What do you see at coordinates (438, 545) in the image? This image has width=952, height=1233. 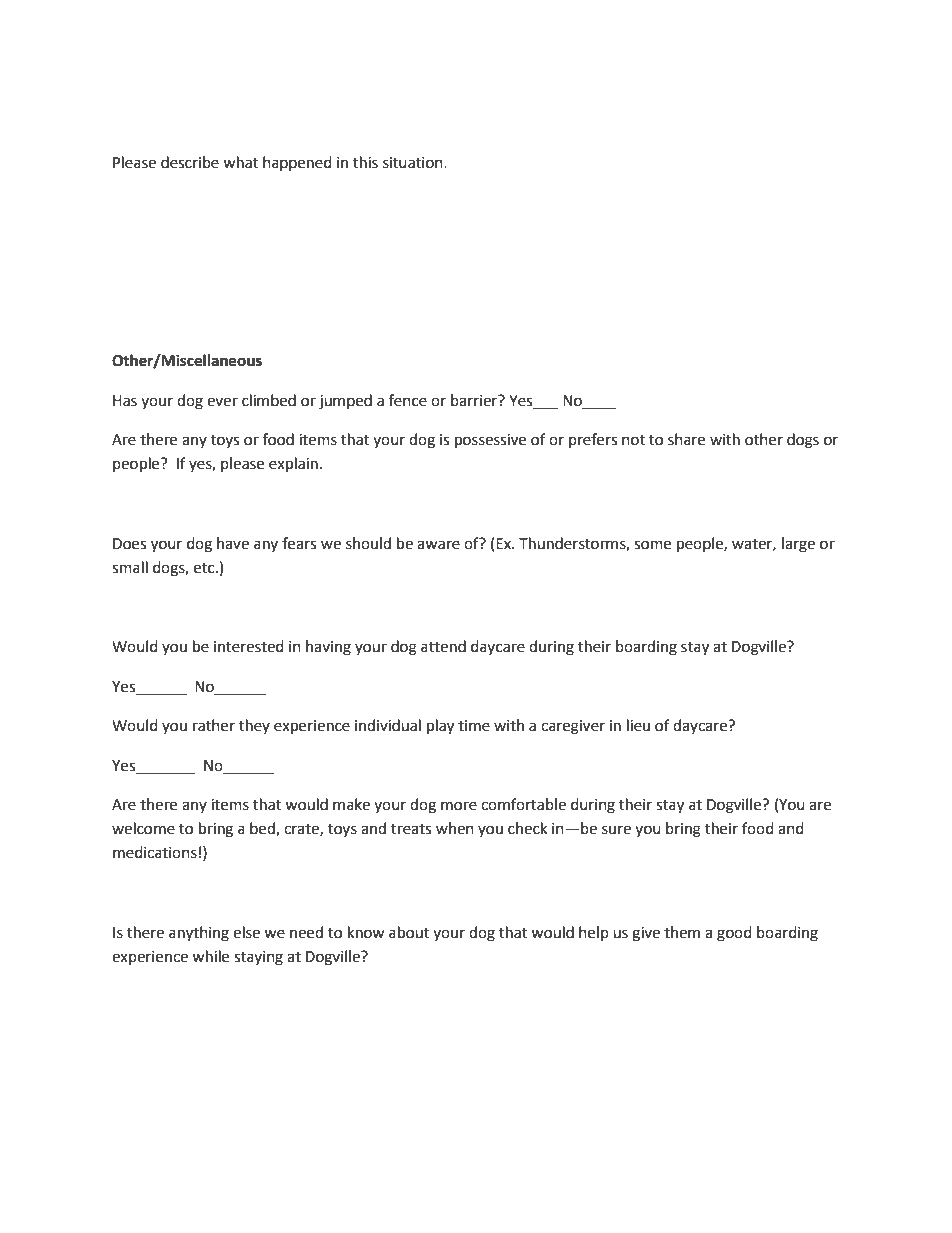 I see `aware` at bounding box center [438, 545].
